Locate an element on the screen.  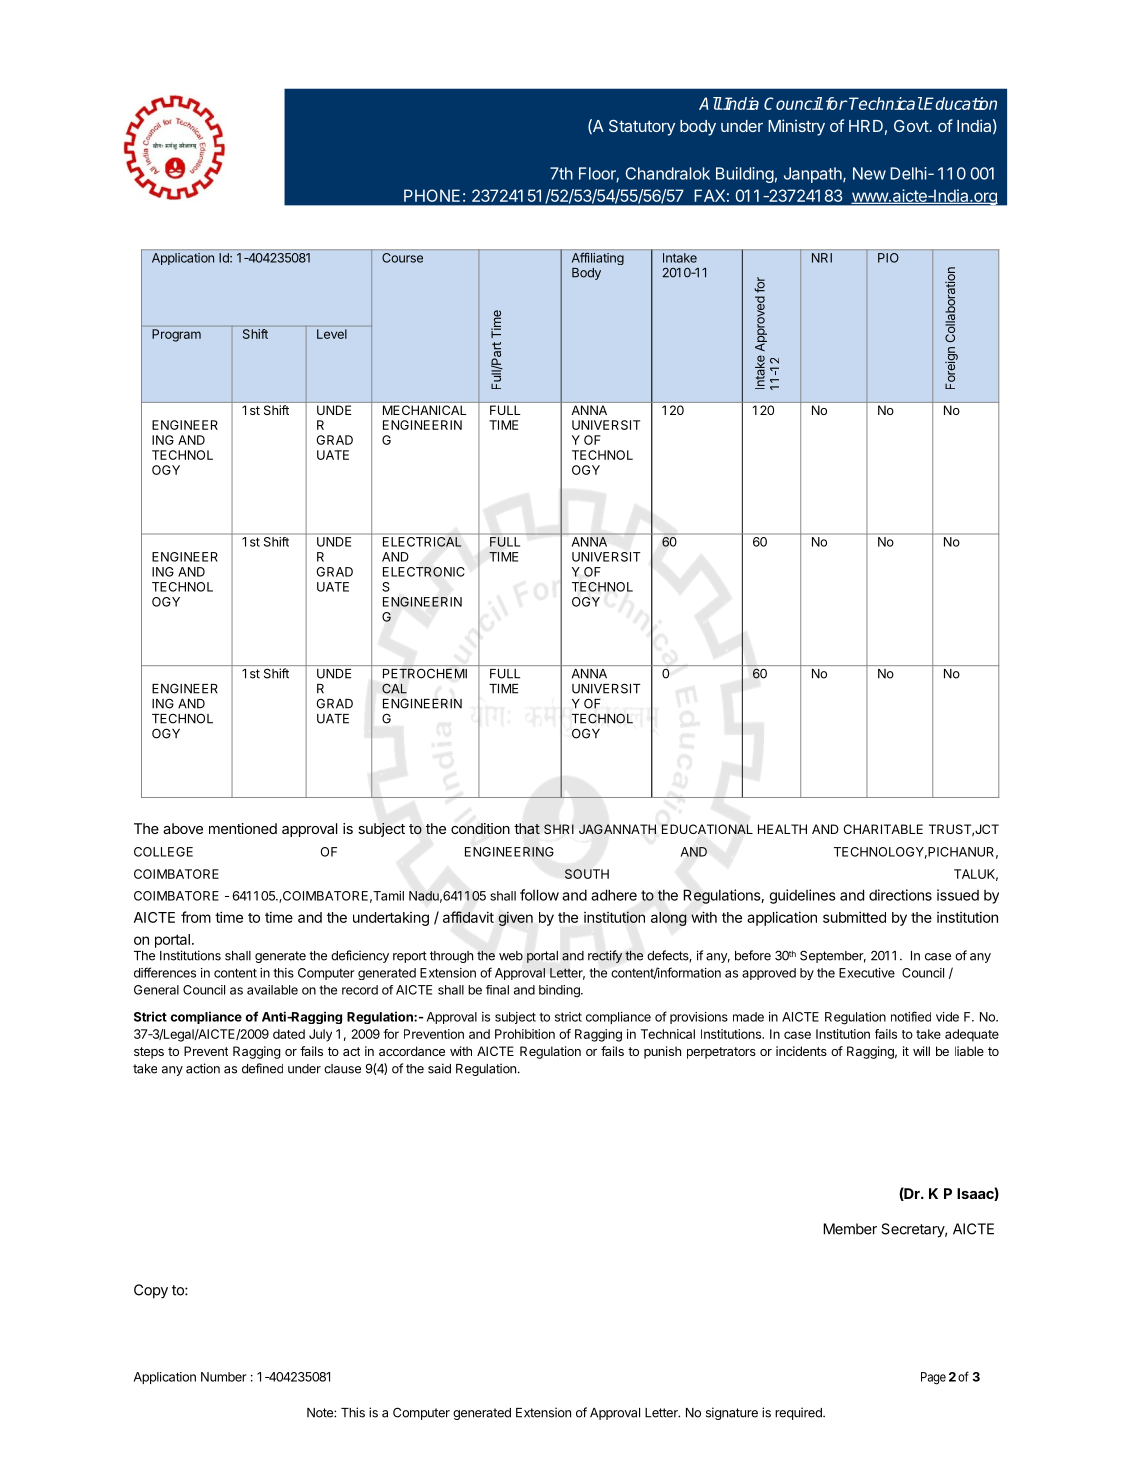
New is located at coordinates (869, 173).
